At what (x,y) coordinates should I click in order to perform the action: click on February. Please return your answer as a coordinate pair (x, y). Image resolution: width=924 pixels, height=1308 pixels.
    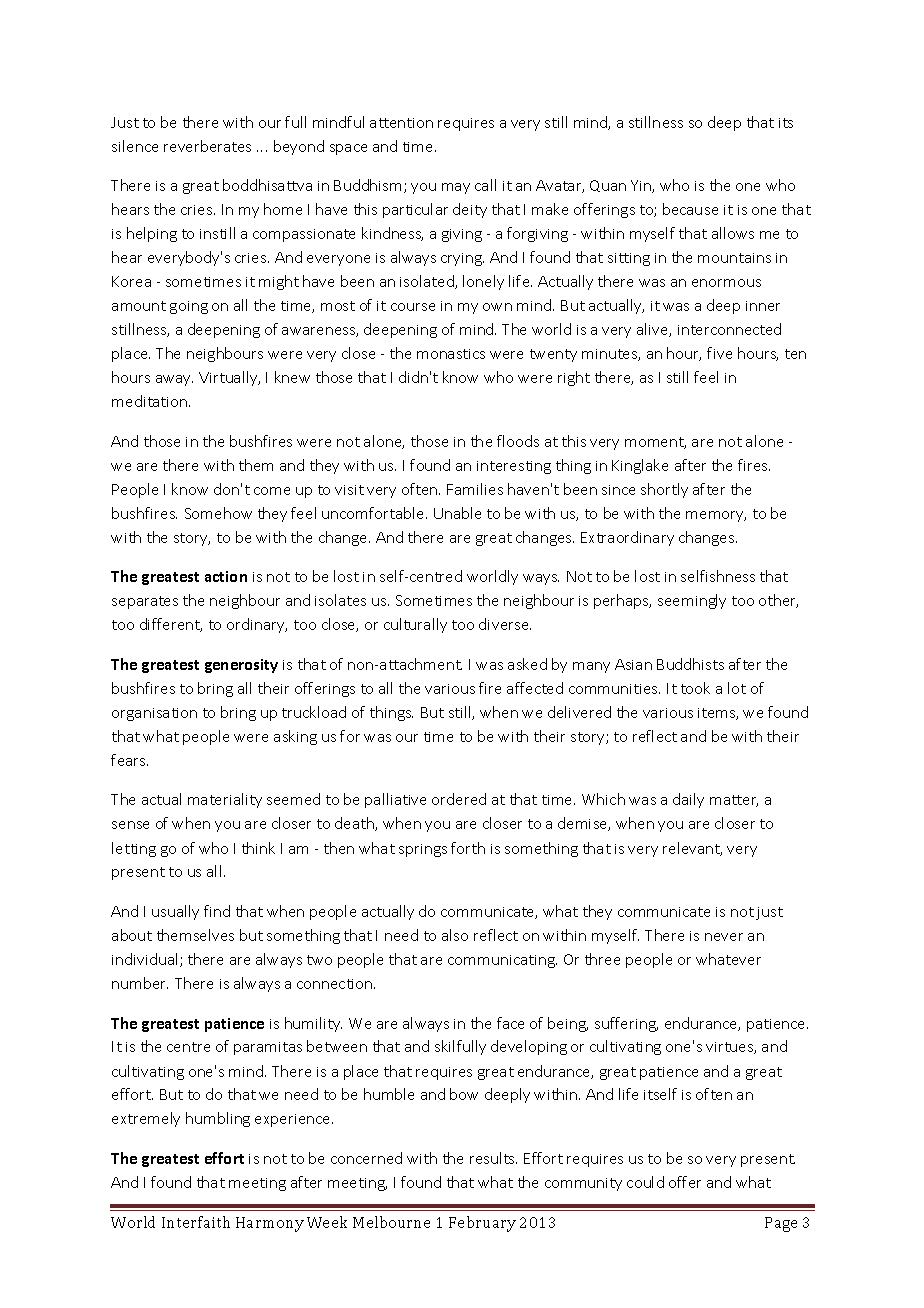
    Looking at the image, I should click on (482, 1224).
